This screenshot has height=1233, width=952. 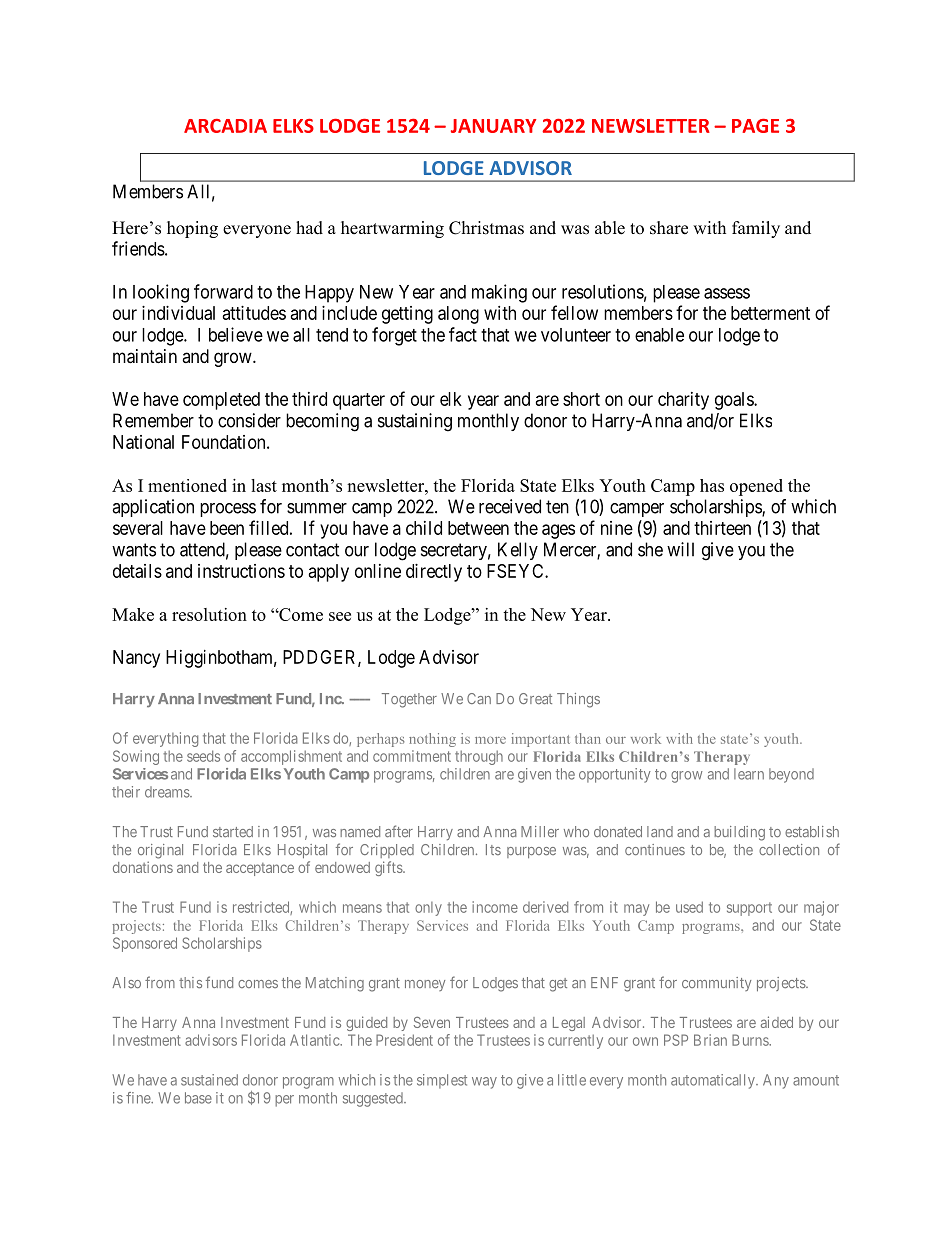 What do you see at coordinates (209, 1080) in the screenshot?
I see `sustained` at bounding box center [209, 1080].
